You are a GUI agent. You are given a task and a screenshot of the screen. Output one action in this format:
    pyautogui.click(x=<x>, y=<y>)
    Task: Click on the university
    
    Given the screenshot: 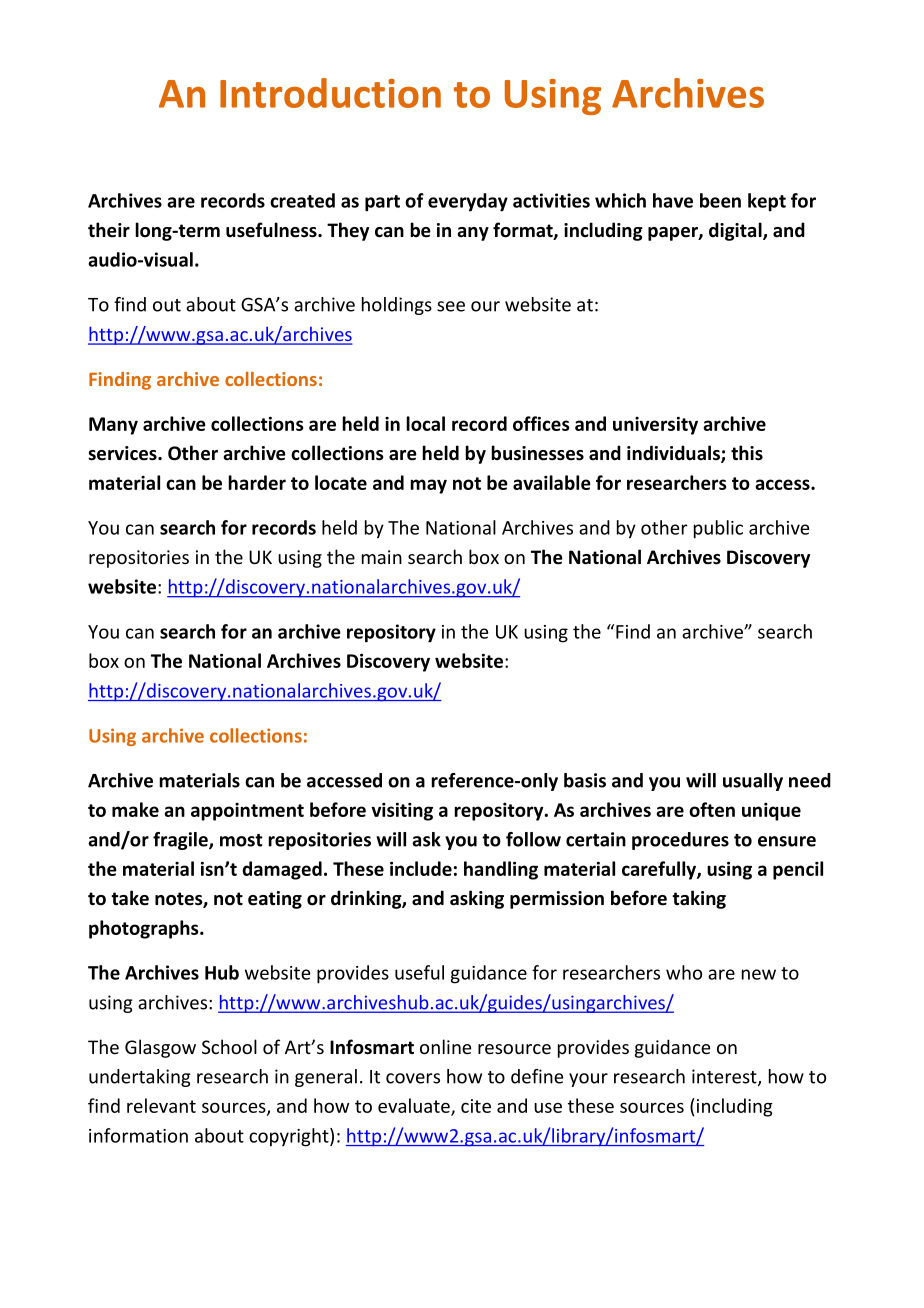 What is the action you would take?
    pyautogui.click(x=655, y=426)
